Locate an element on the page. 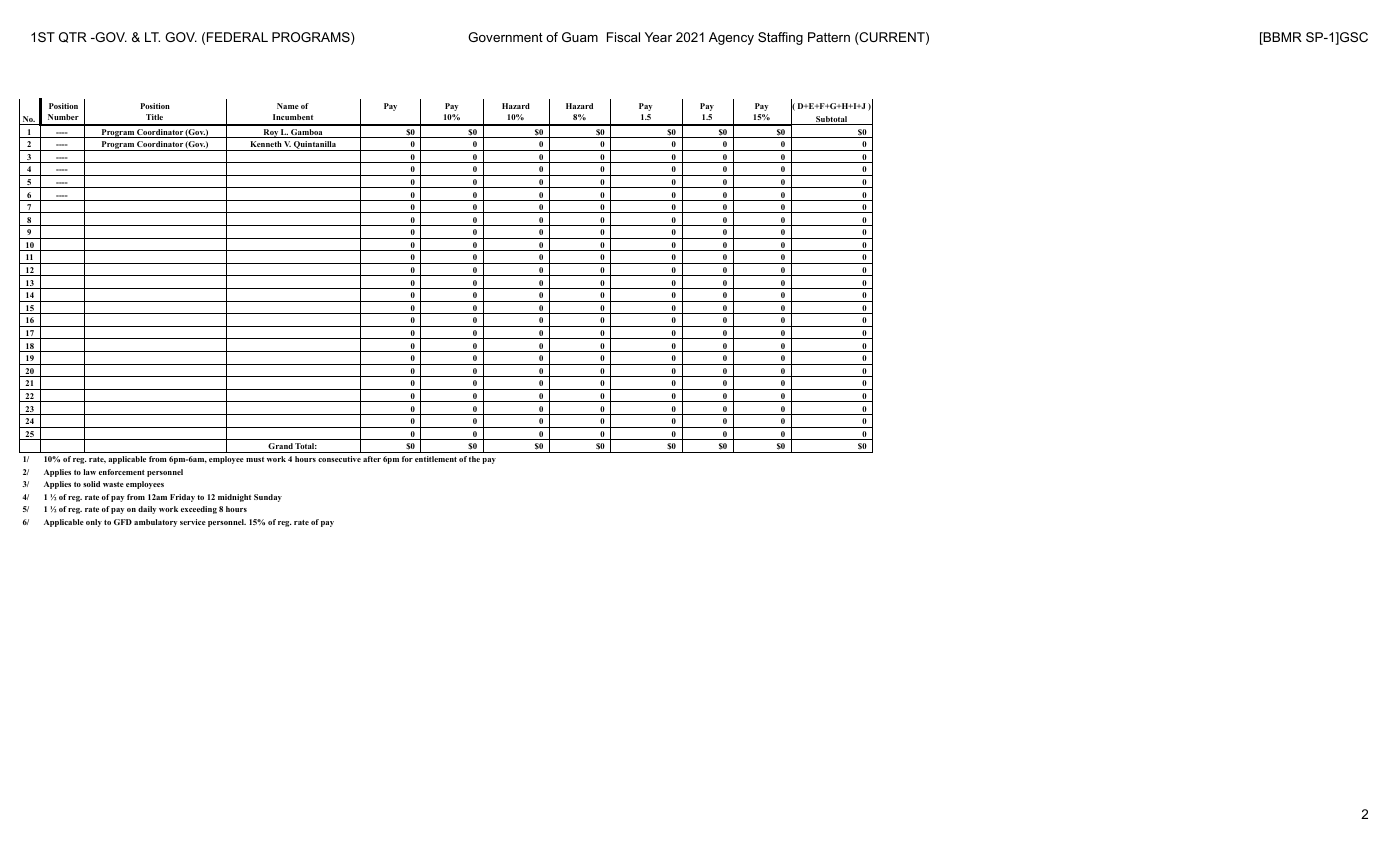  Staffing is located at coordinates (780, 38).
